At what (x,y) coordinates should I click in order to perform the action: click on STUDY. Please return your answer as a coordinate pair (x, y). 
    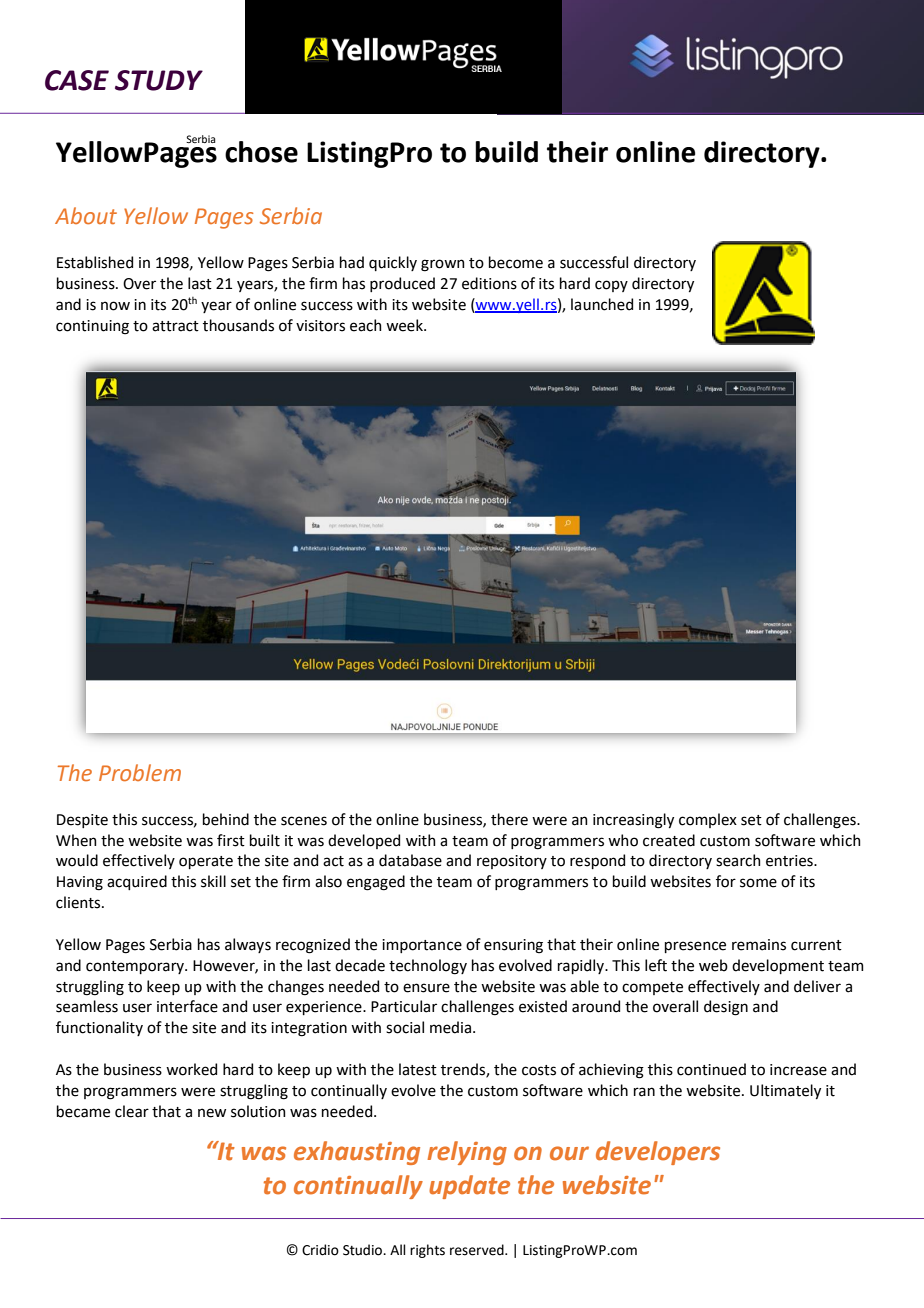
    Looking at the image, I should click on (159, 80).
